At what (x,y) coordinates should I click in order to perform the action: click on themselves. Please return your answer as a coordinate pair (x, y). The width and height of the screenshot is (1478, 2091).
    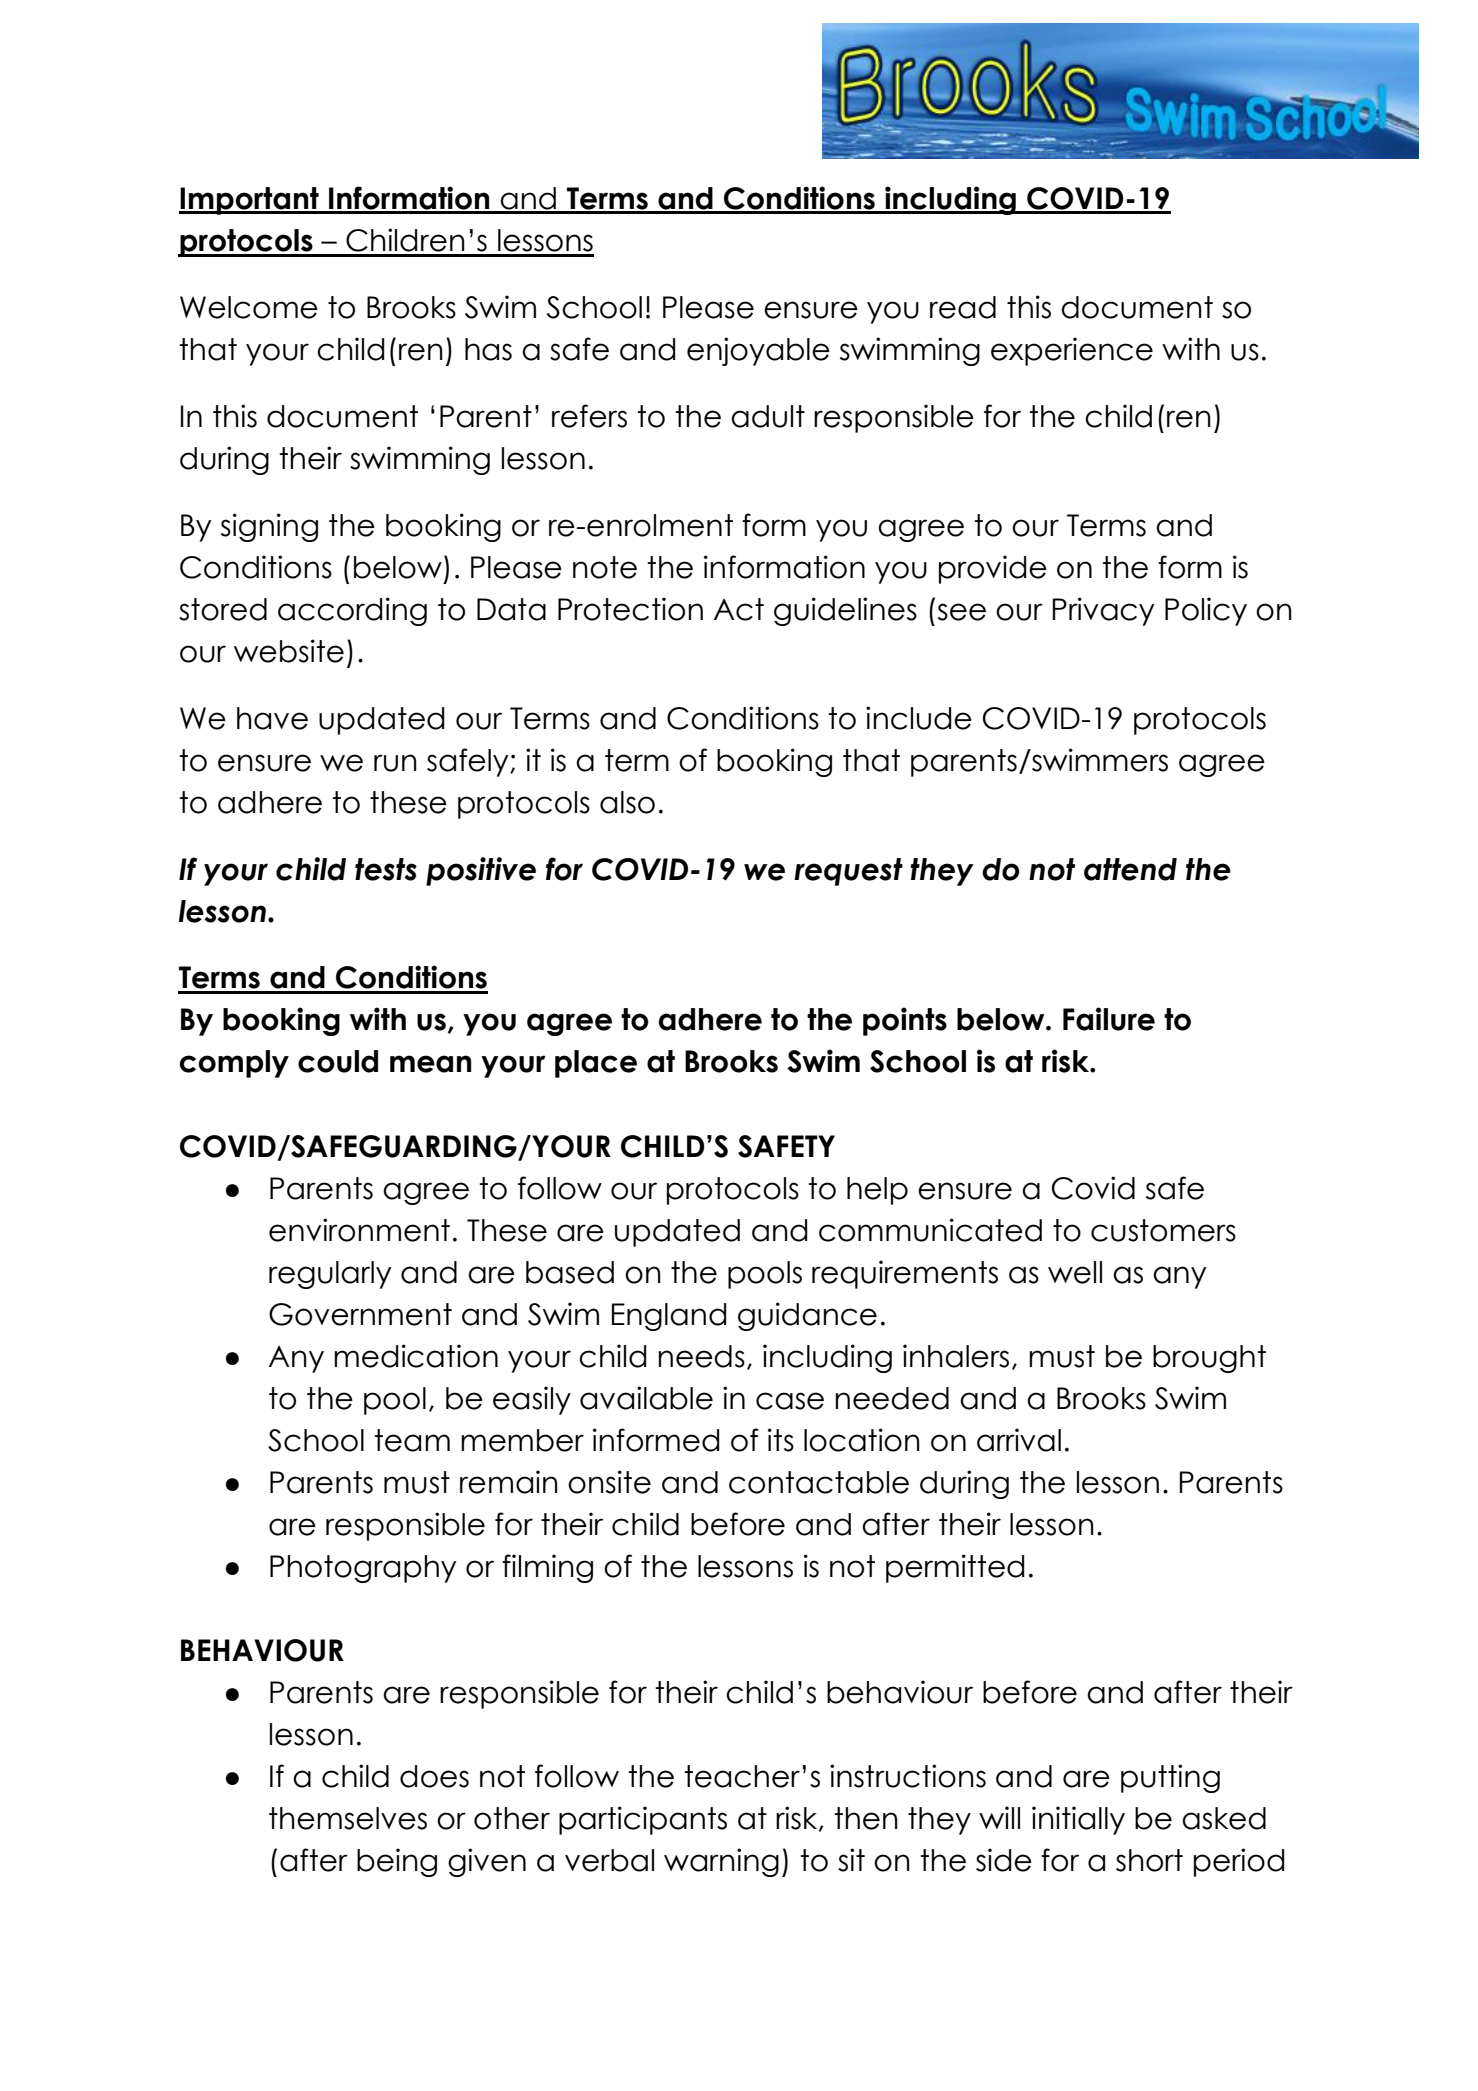
    Looking at the image, I should click on (348, 1818).
